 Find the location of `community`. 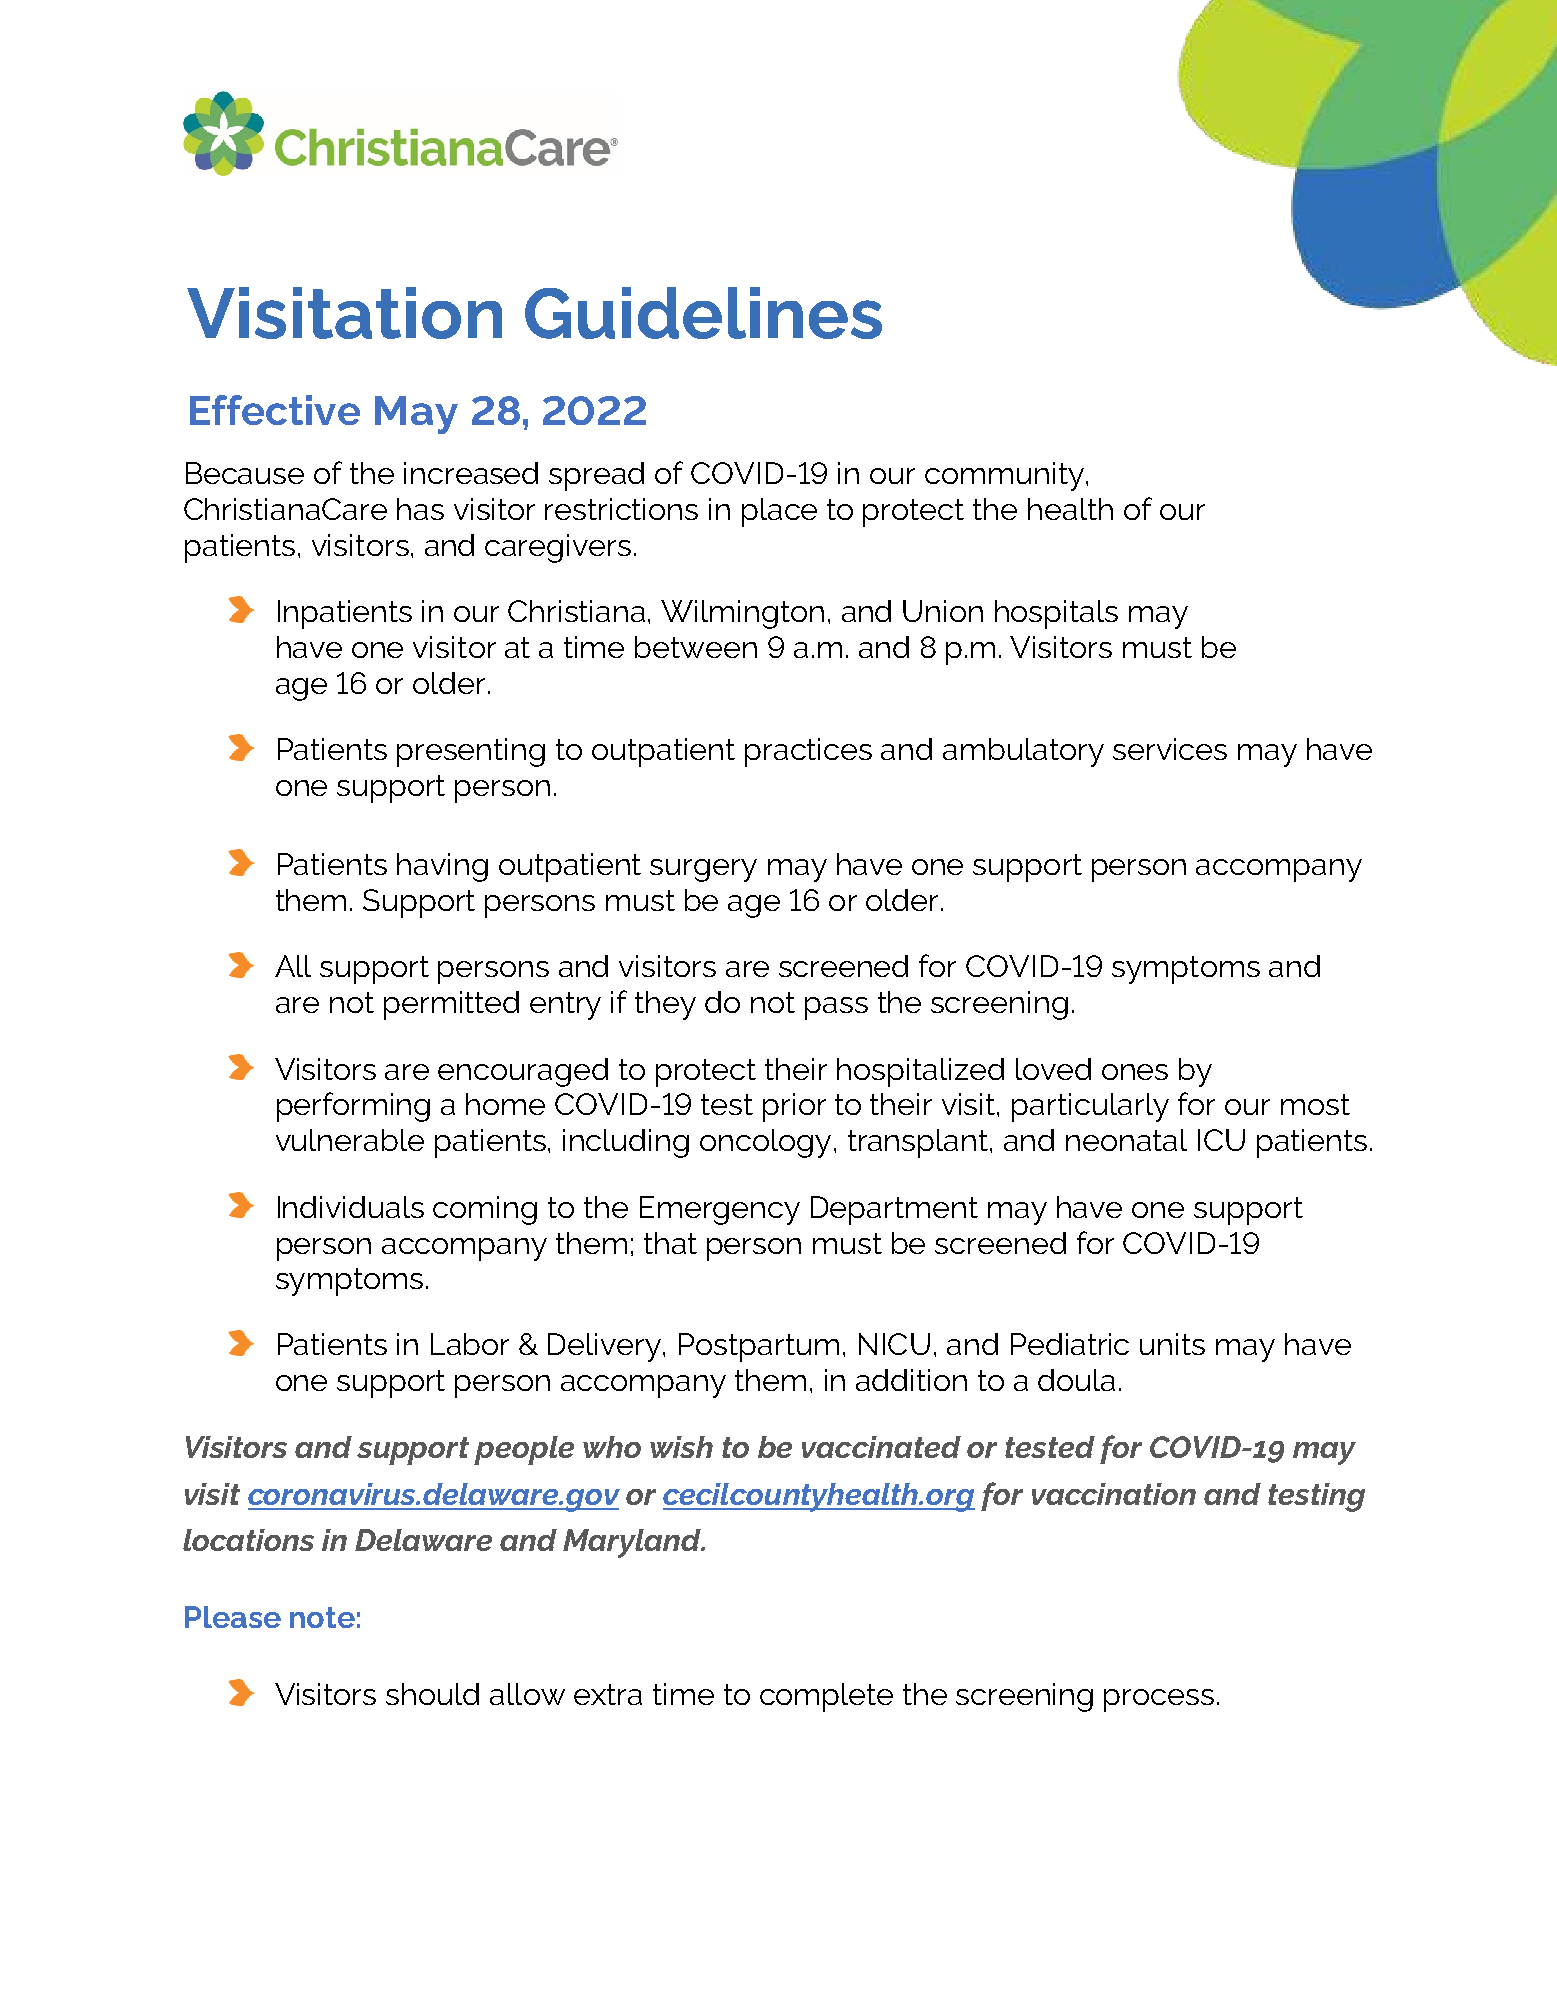

community is located at coordinates (1004, 476).
